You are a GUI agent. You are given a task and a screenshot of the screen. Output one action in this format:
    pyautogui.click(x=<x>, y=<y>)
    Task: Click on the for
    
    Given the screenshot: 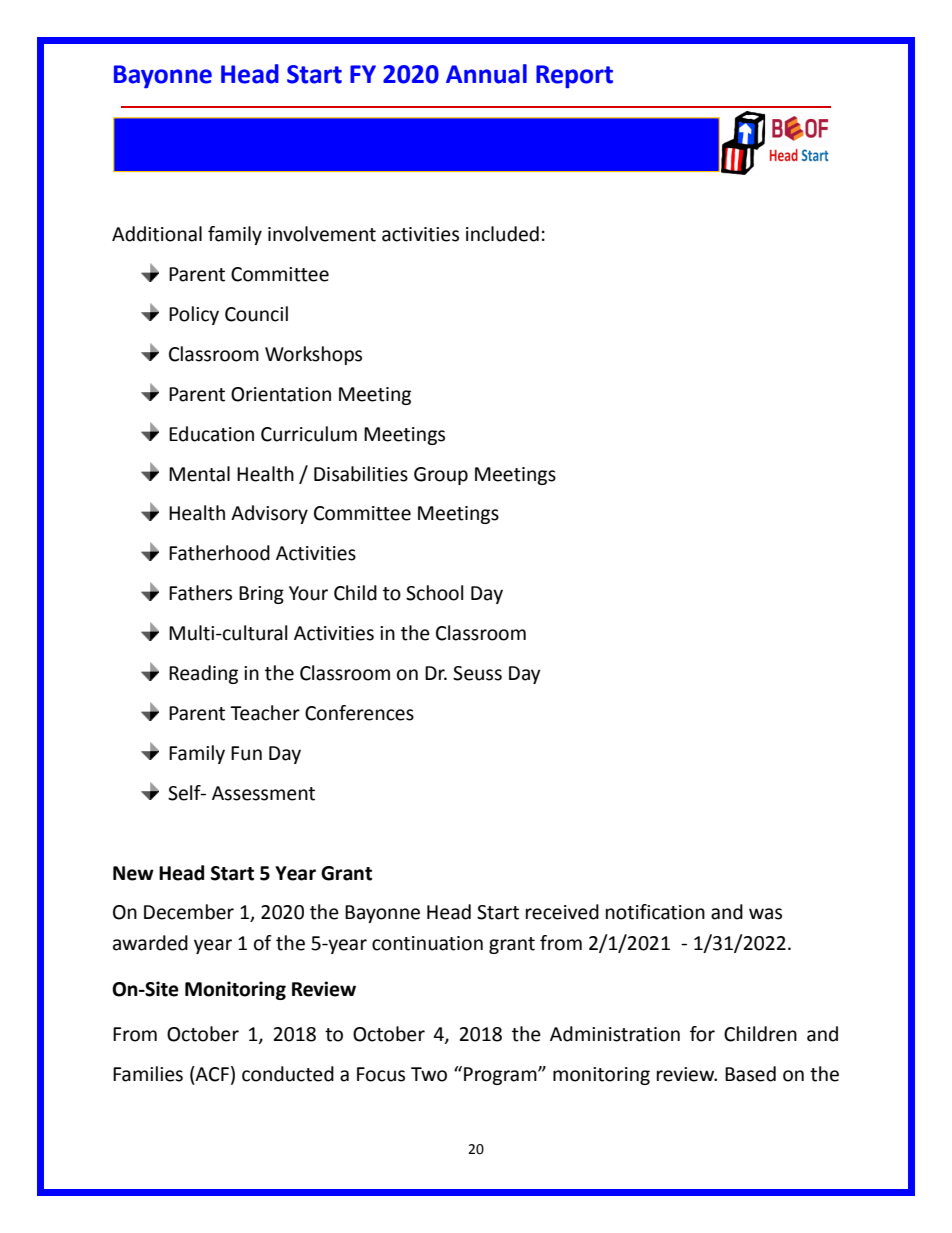 What is the action you would take?
    pyautogui.click(x=702, y=1034)
